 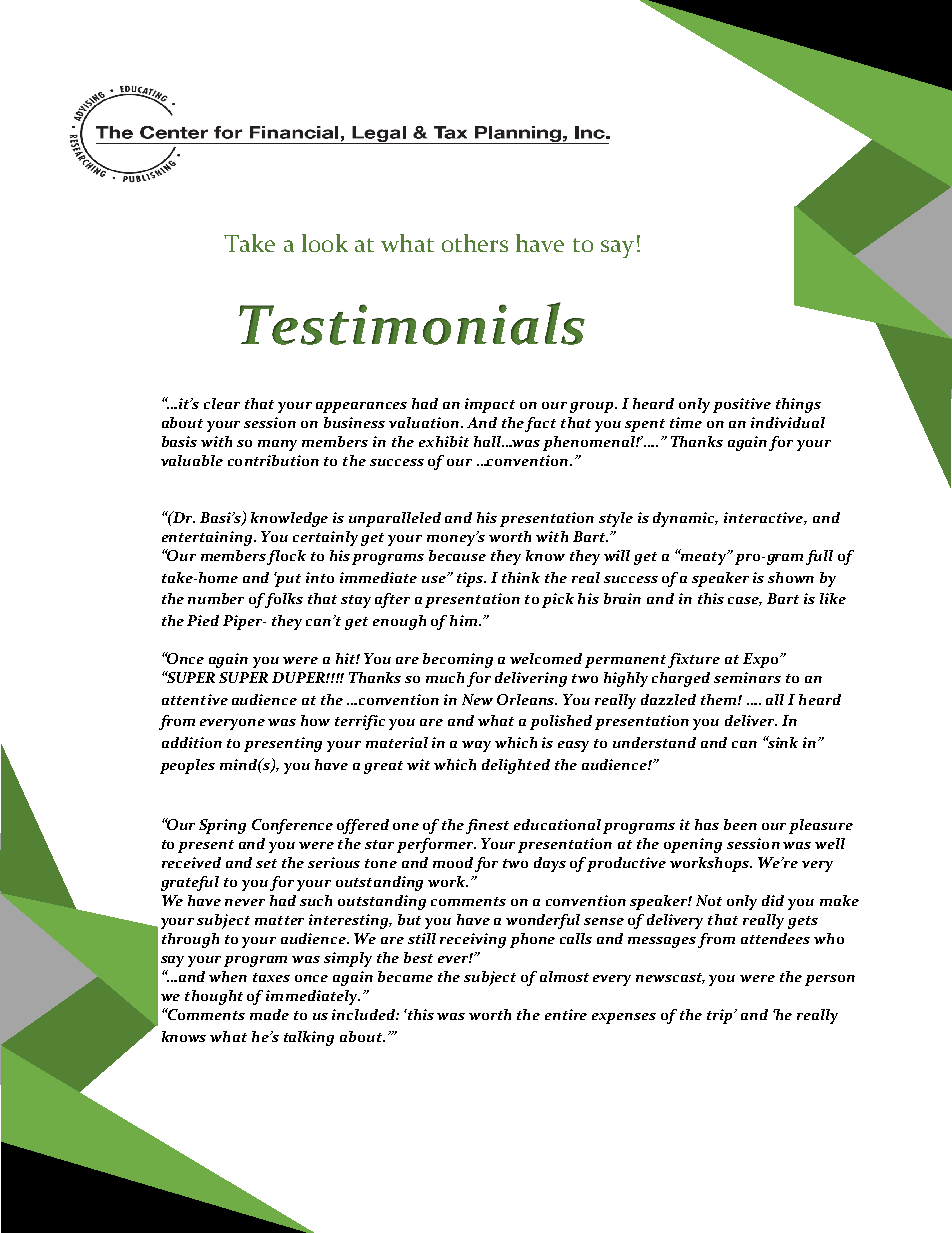 I want to click on peoples, so click(x=187, y=766).
